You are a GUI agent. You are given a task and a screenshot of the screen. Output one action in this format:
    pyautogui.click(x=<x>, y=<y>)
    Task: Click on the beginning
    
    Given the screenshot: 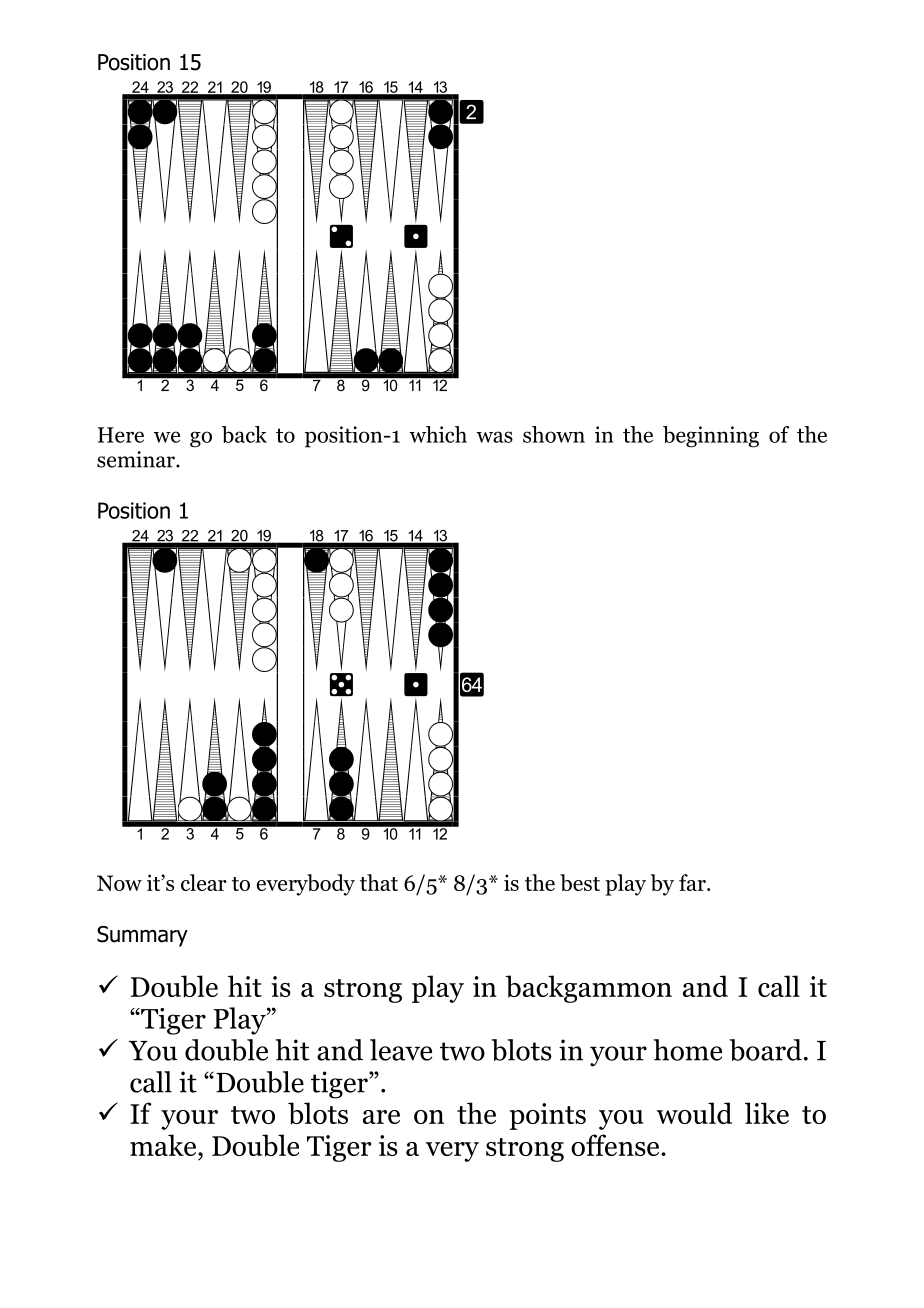 What is the action you would take?
    pyautogui.click(x=711, y=437)
